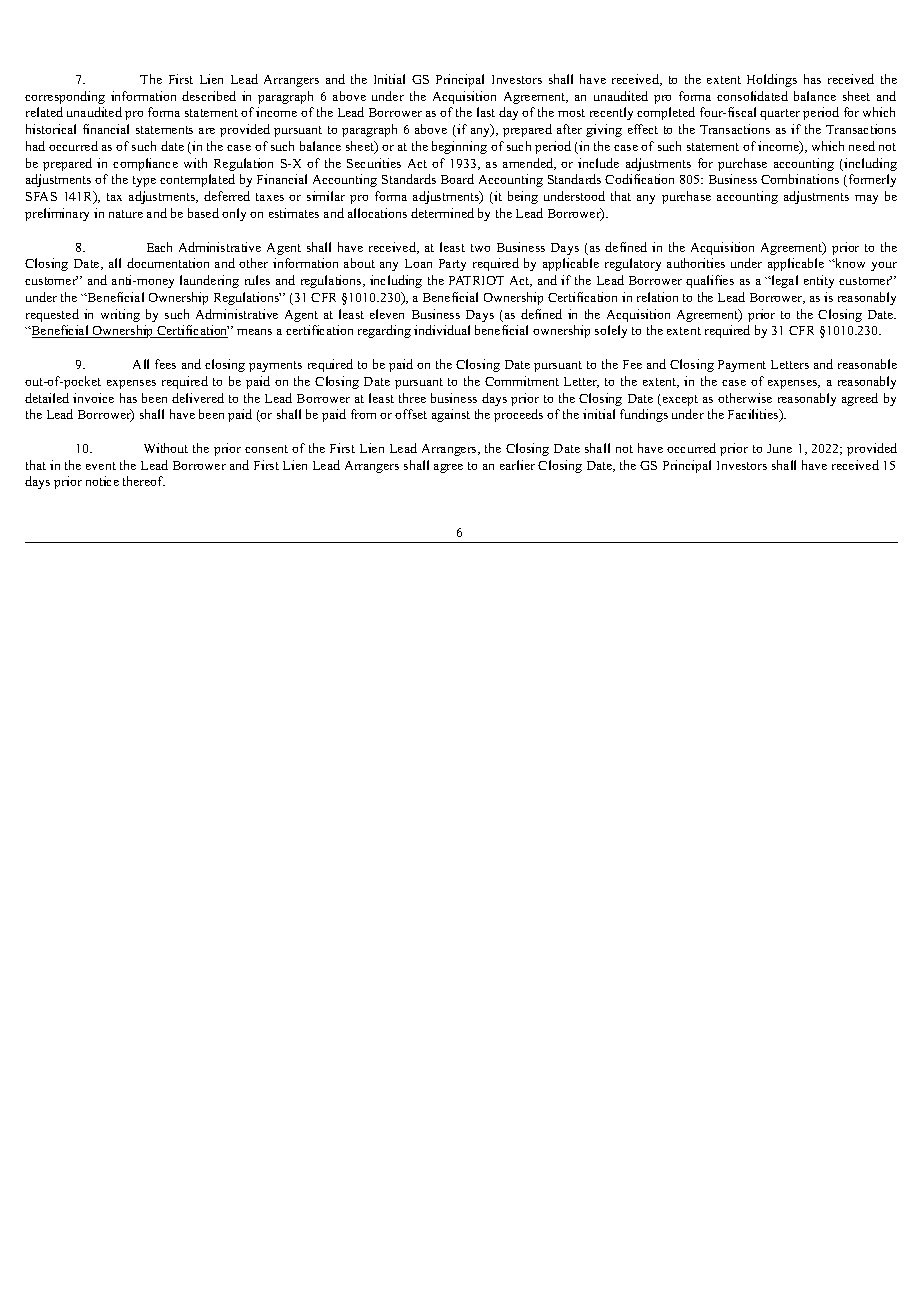  Describe the element at coordinates (517, 465) in the document. I see `earlier` at that location.
